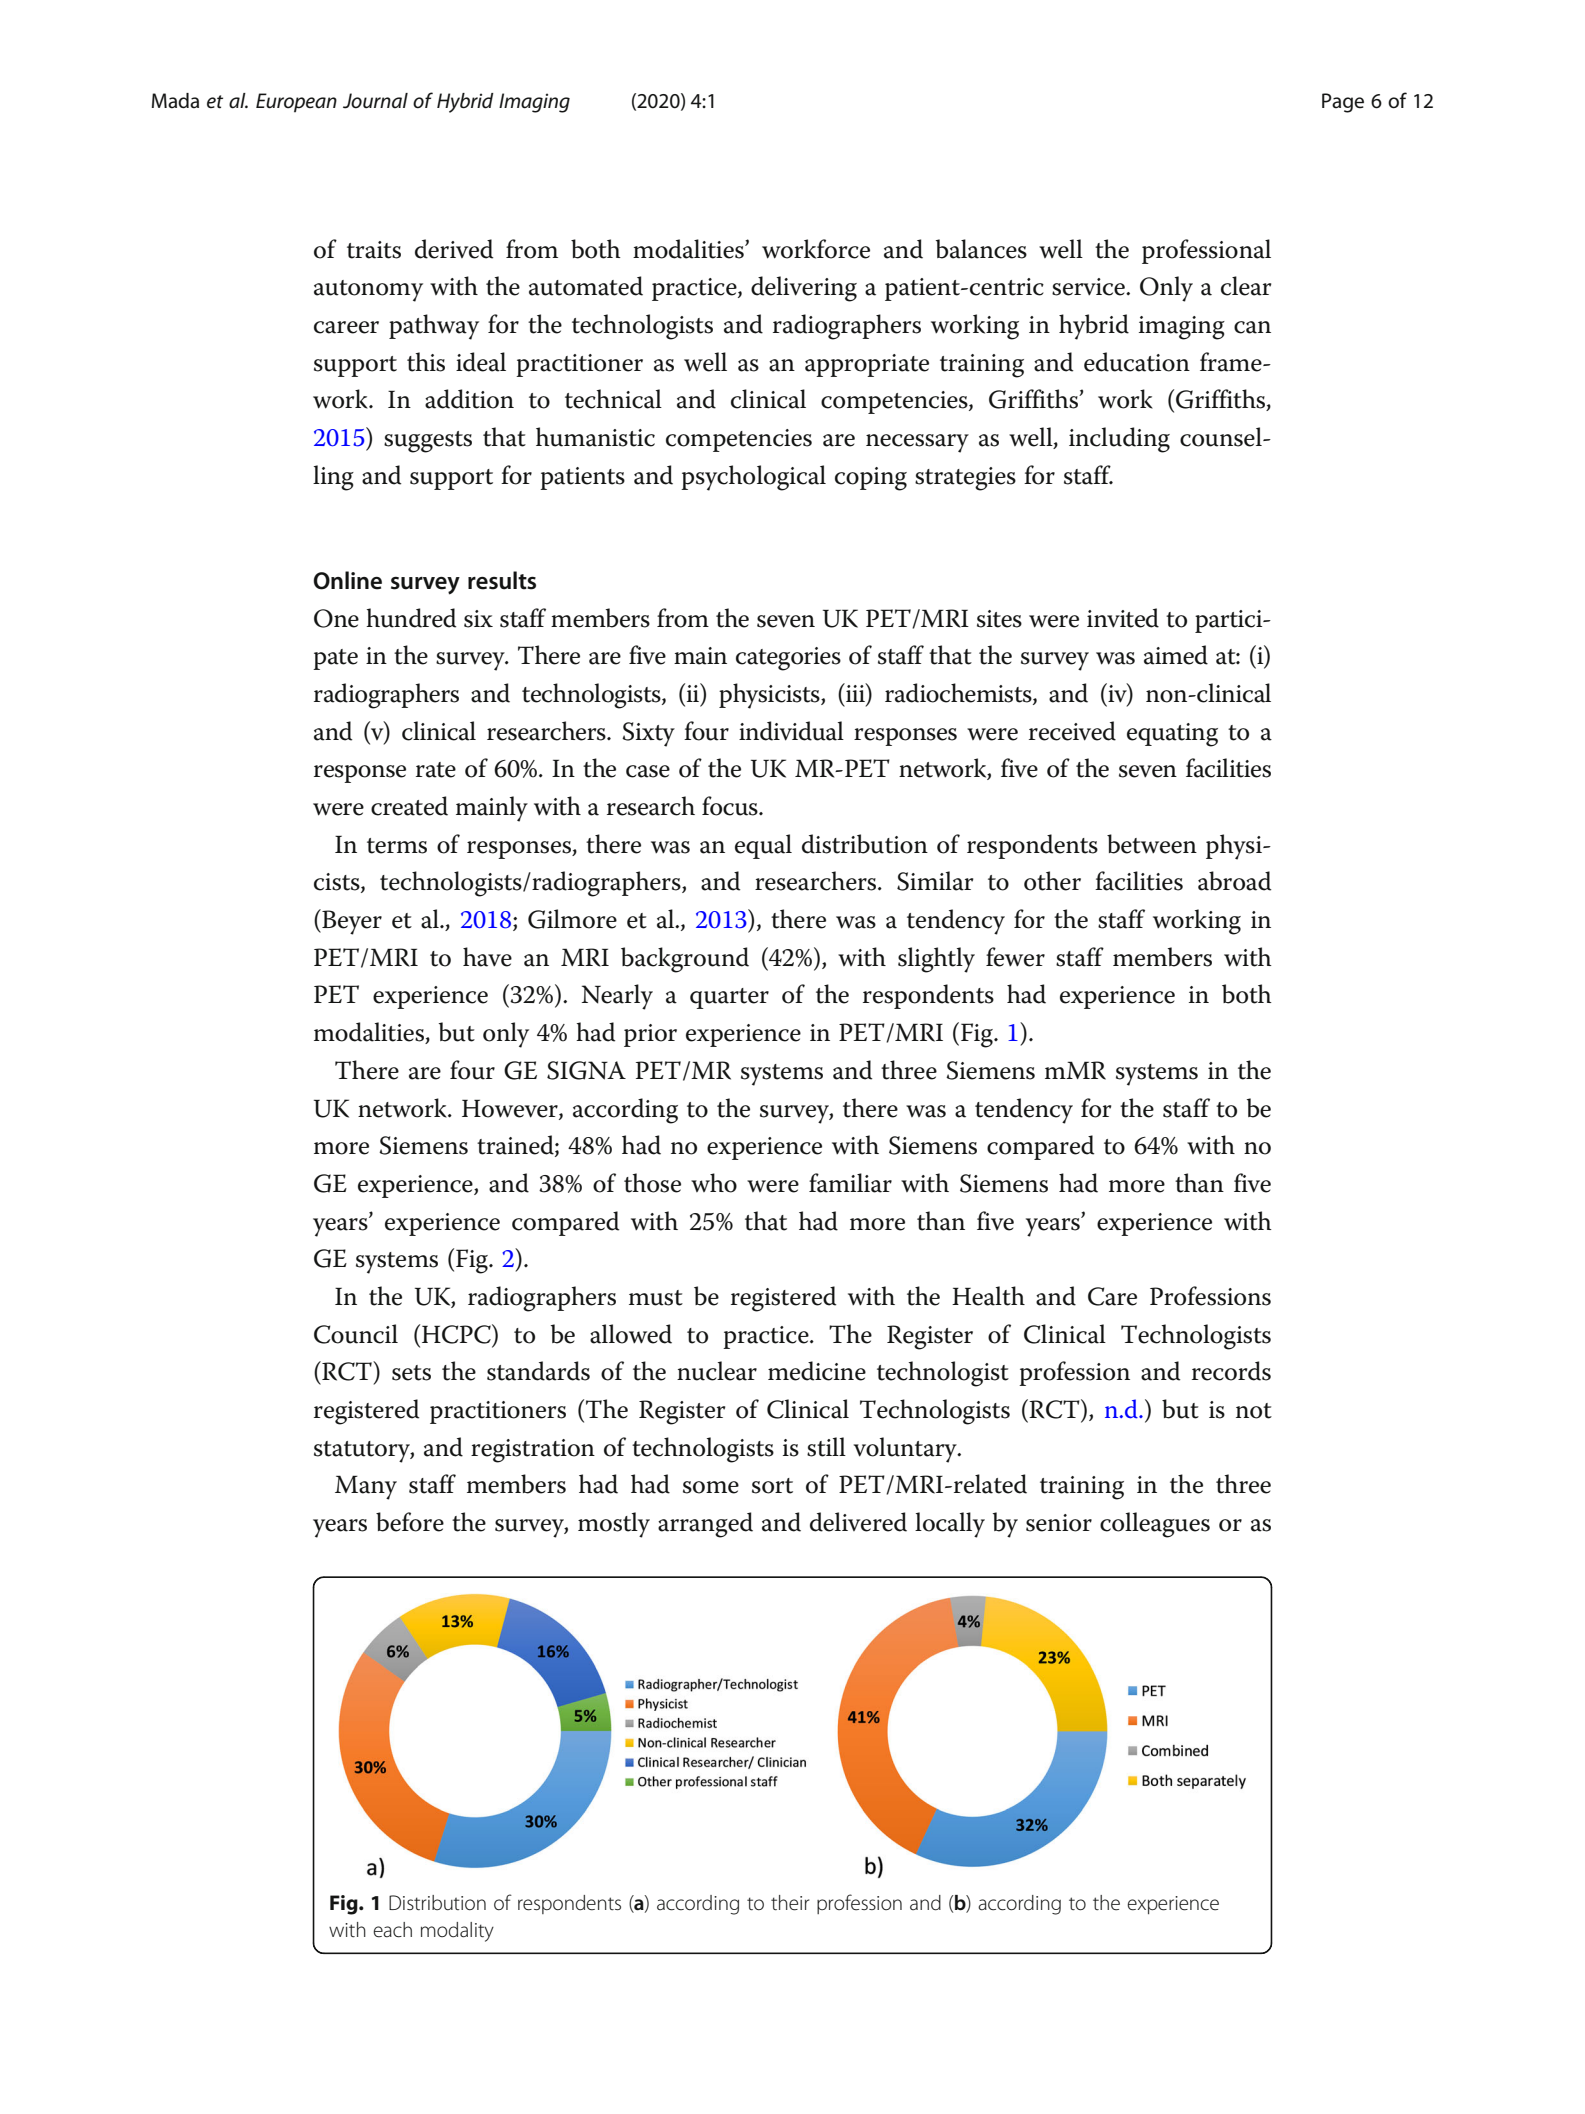 The image size is (1585, 2114). Describe the element at coordinates (1343, 103) in the screenshot. I see `Page` at that location.
